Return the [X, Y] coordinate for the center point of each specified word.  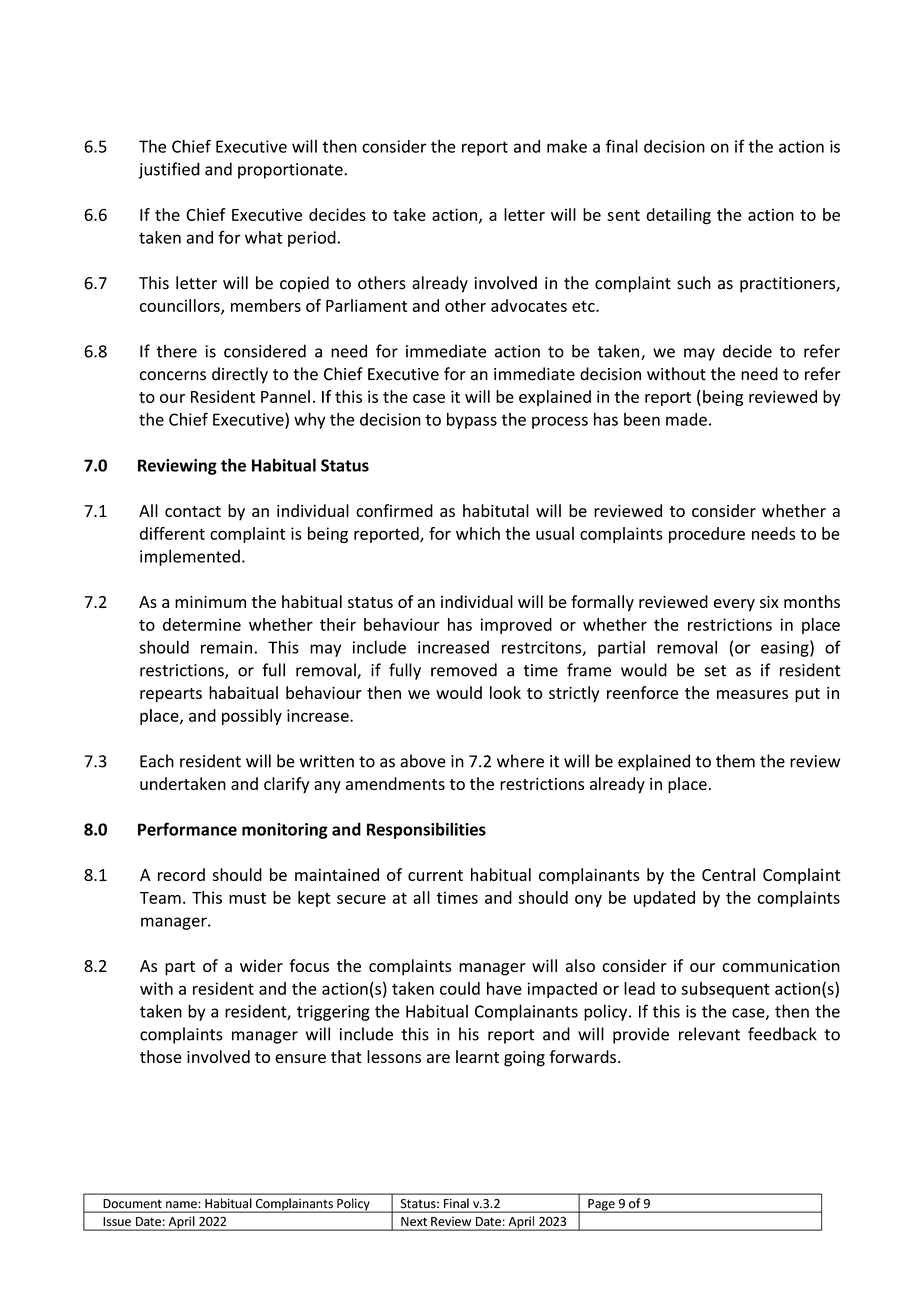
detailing [678, 216]
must [247, 898]
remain [228, 647]
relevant [709, 1034]
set [716, 671]
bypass [472, 421]
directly [240, 375]
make [567, 146]
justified [169, 170]
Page [601, 1206]
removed [464, 670]
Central [728, 874]
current [435, 875]
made [686, 419]
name [181, 1204]
